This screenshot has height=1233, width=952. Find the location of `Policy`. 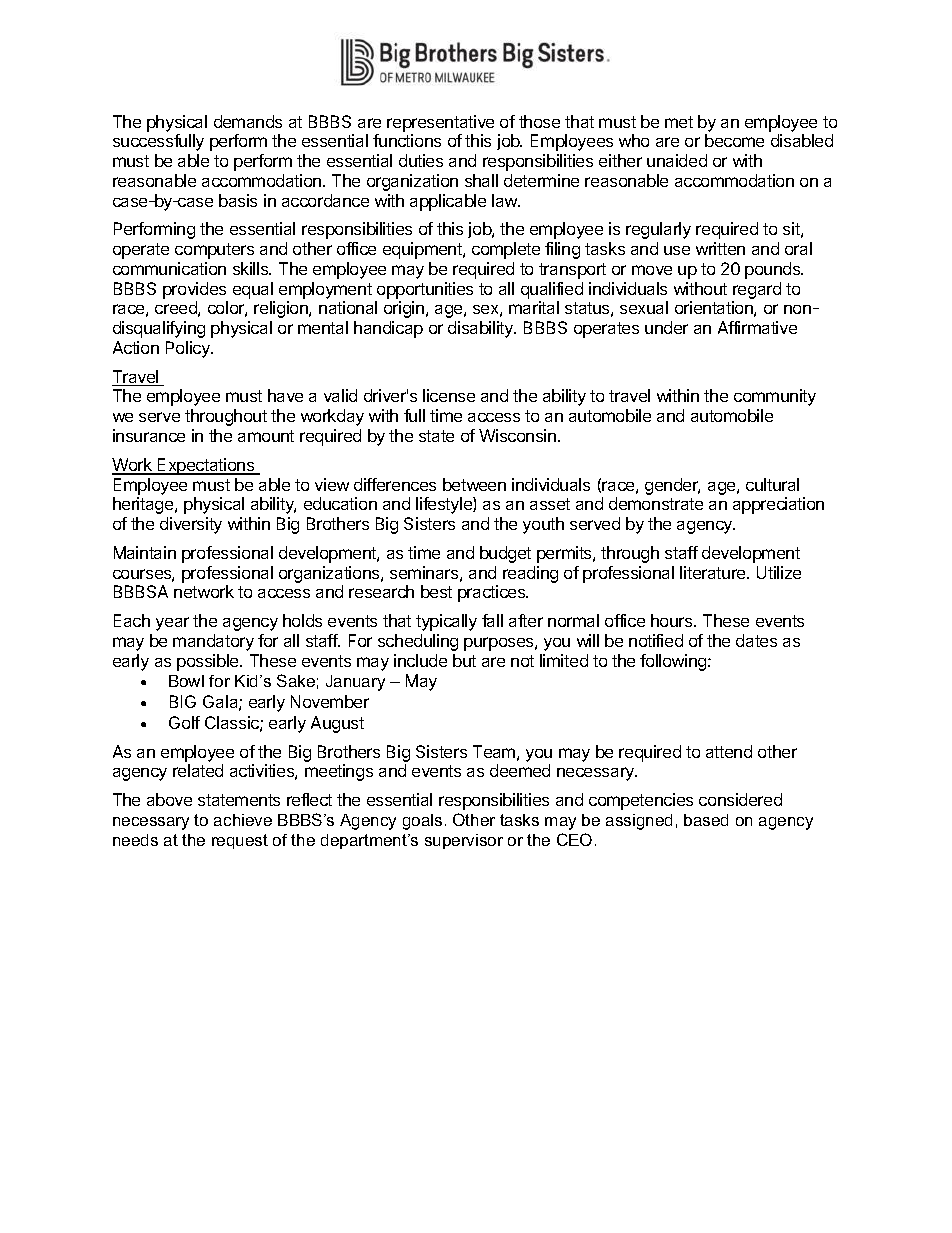

Policy is located at coordinates (189, 349).
